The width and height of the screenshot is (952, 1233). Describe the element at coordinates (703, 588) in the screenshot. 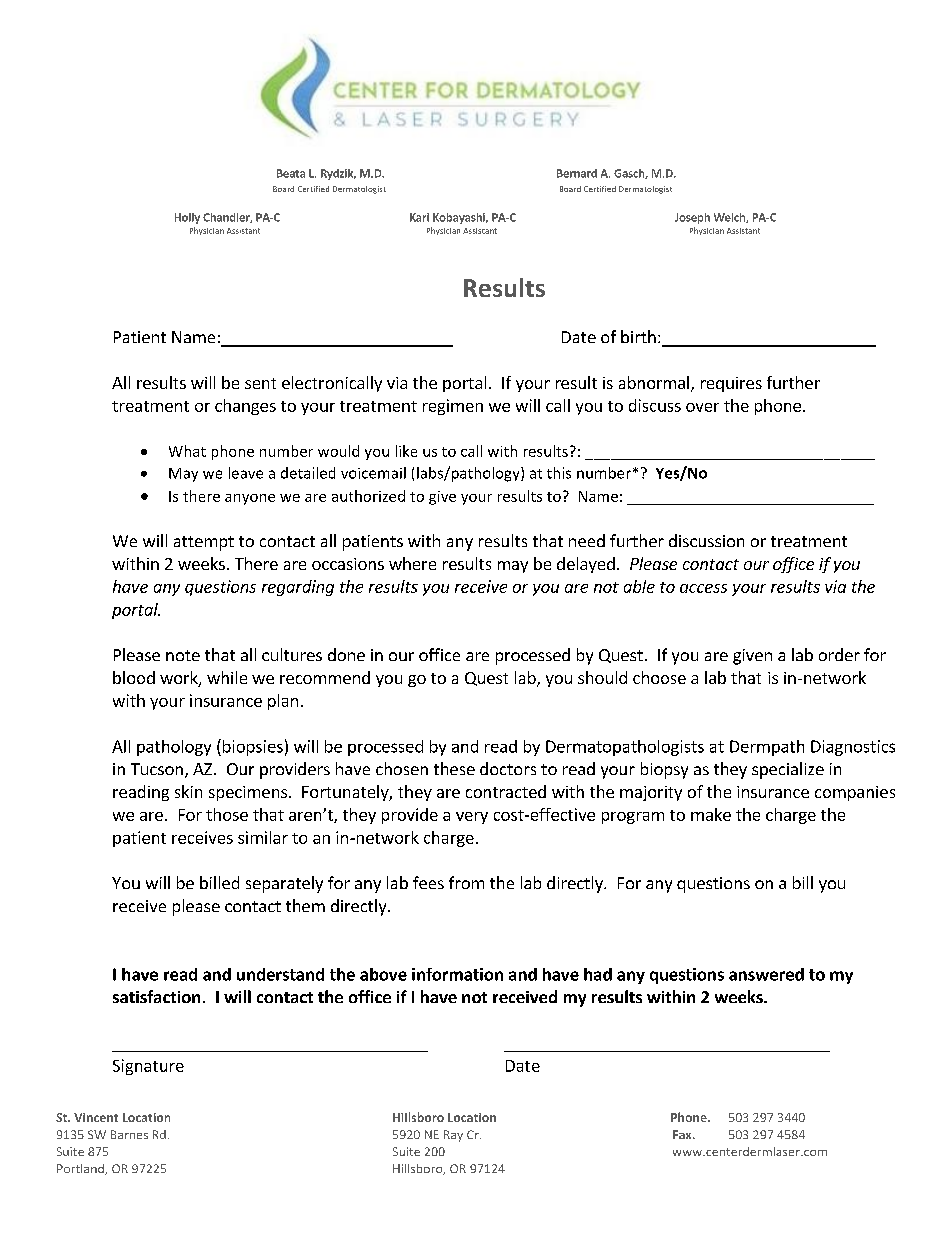

I see `access` at that location.
